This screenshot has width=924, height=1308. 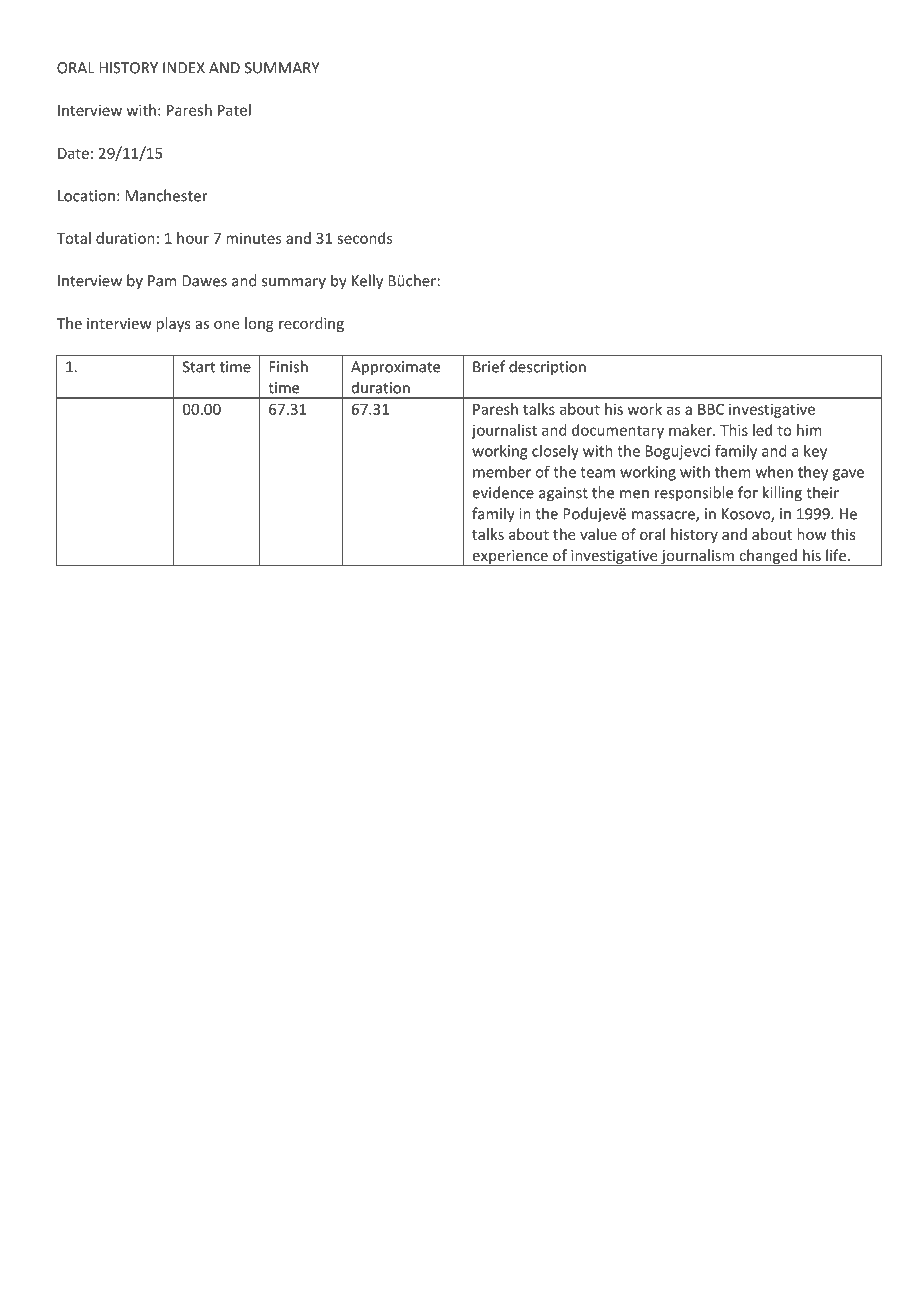 What do you see at coordinates (199, 367) in the screenshot?
I see `Start` at bounding box center [199, 367].
